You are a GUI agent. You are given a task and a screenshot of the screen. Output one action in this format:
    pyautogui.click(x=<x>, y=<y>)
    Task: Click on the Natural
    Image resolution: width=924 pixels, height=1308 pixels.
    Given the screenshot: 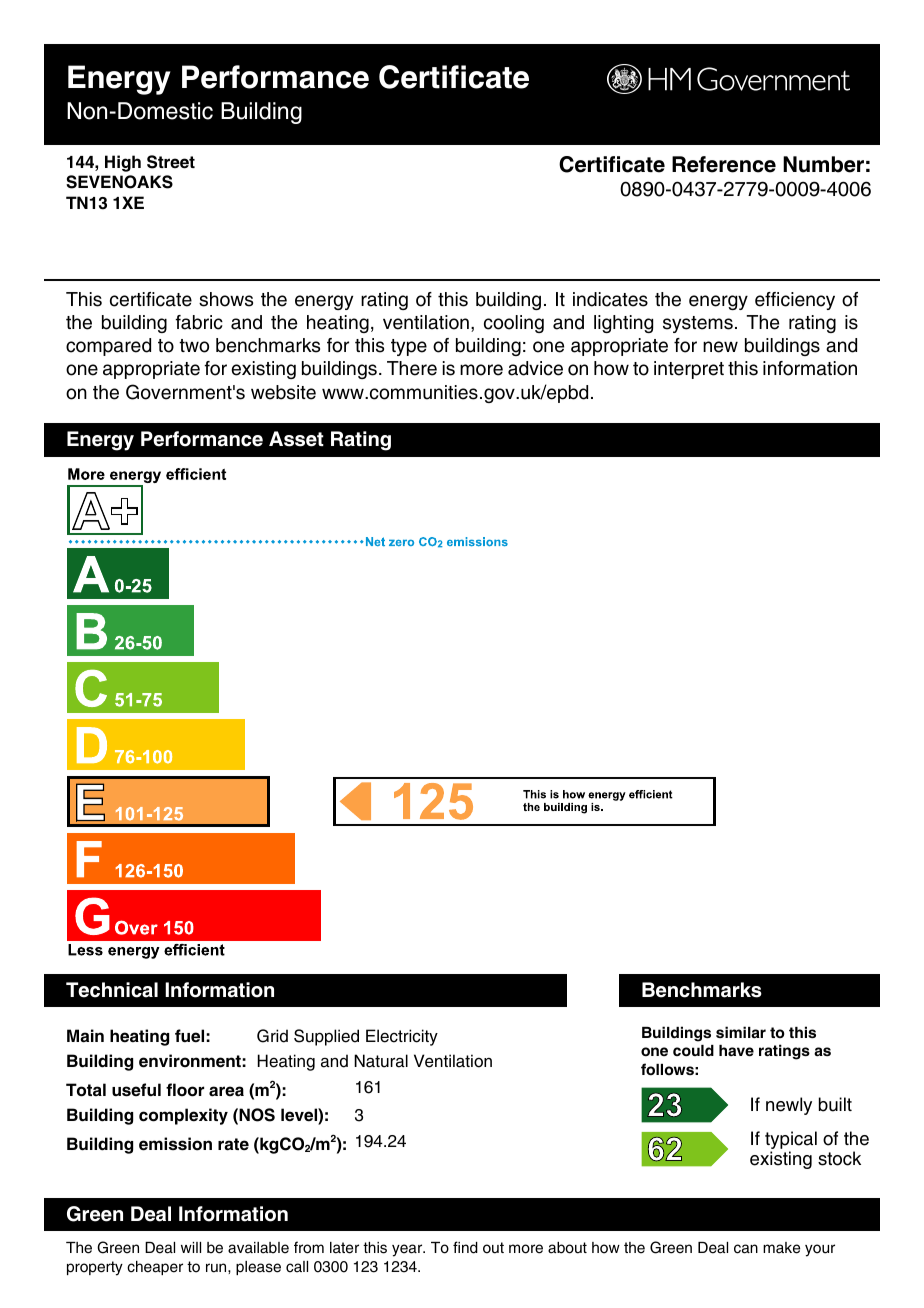 What is the action you would take?
    pyautogui.click(x=381, y=1061)
